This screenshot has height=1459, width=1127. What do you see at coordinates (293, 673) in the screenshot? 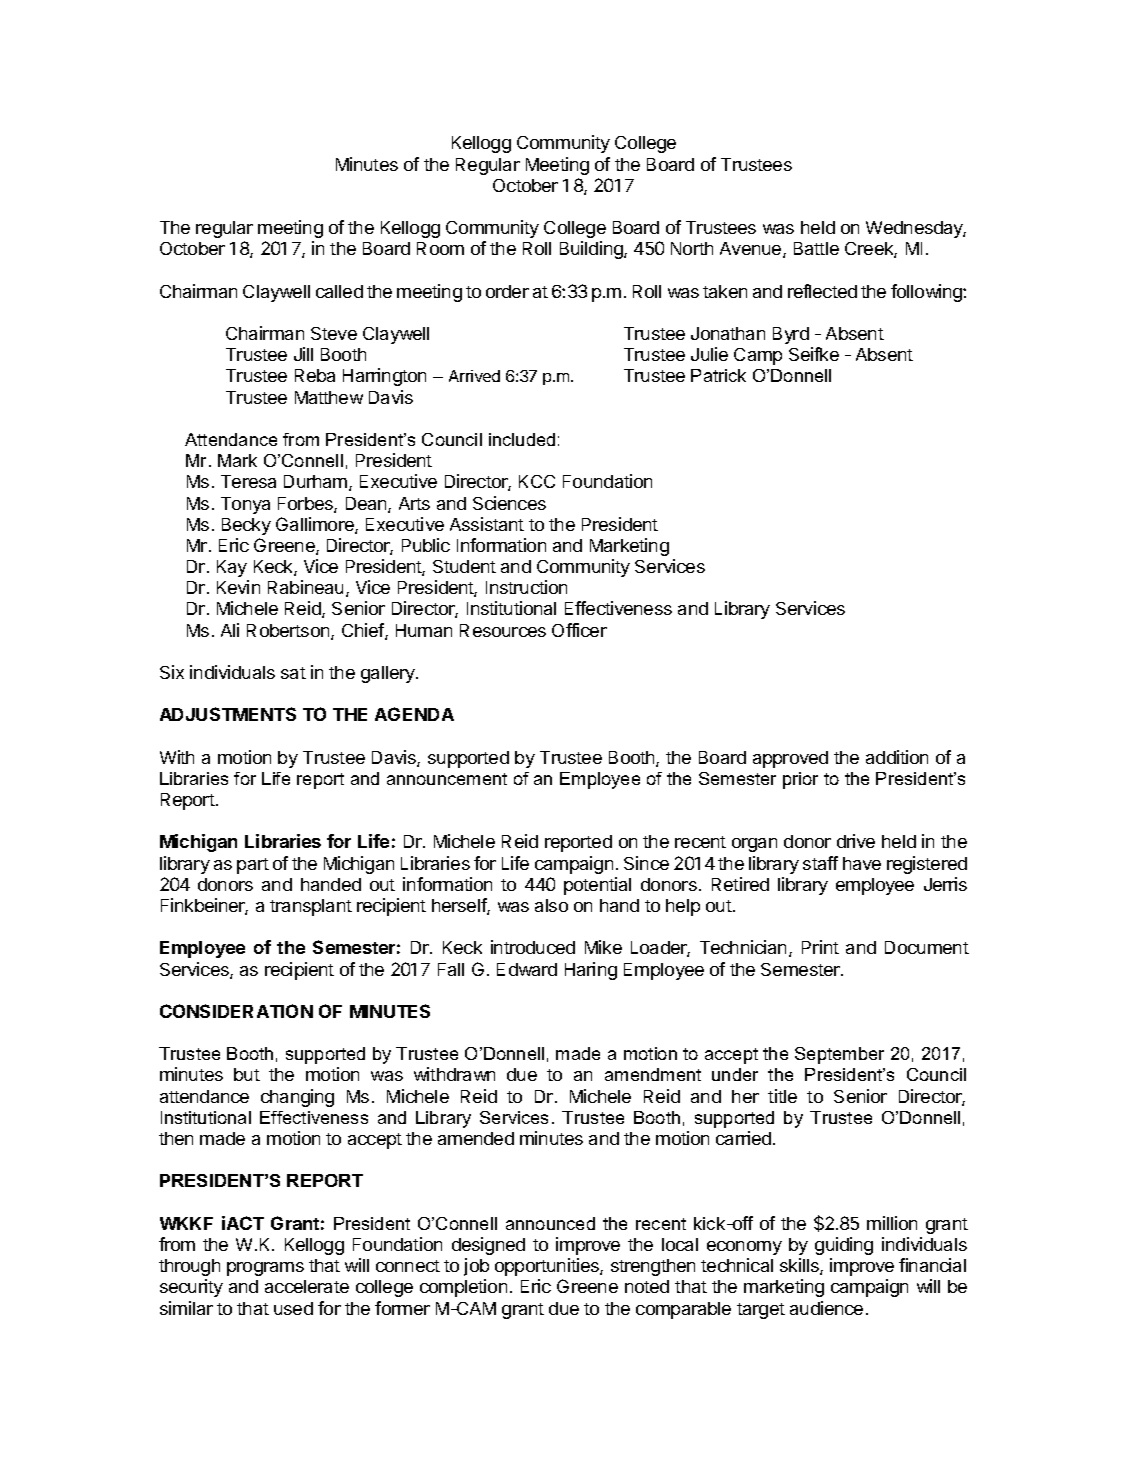
I see `sat` at bounding box center [293, 673].
